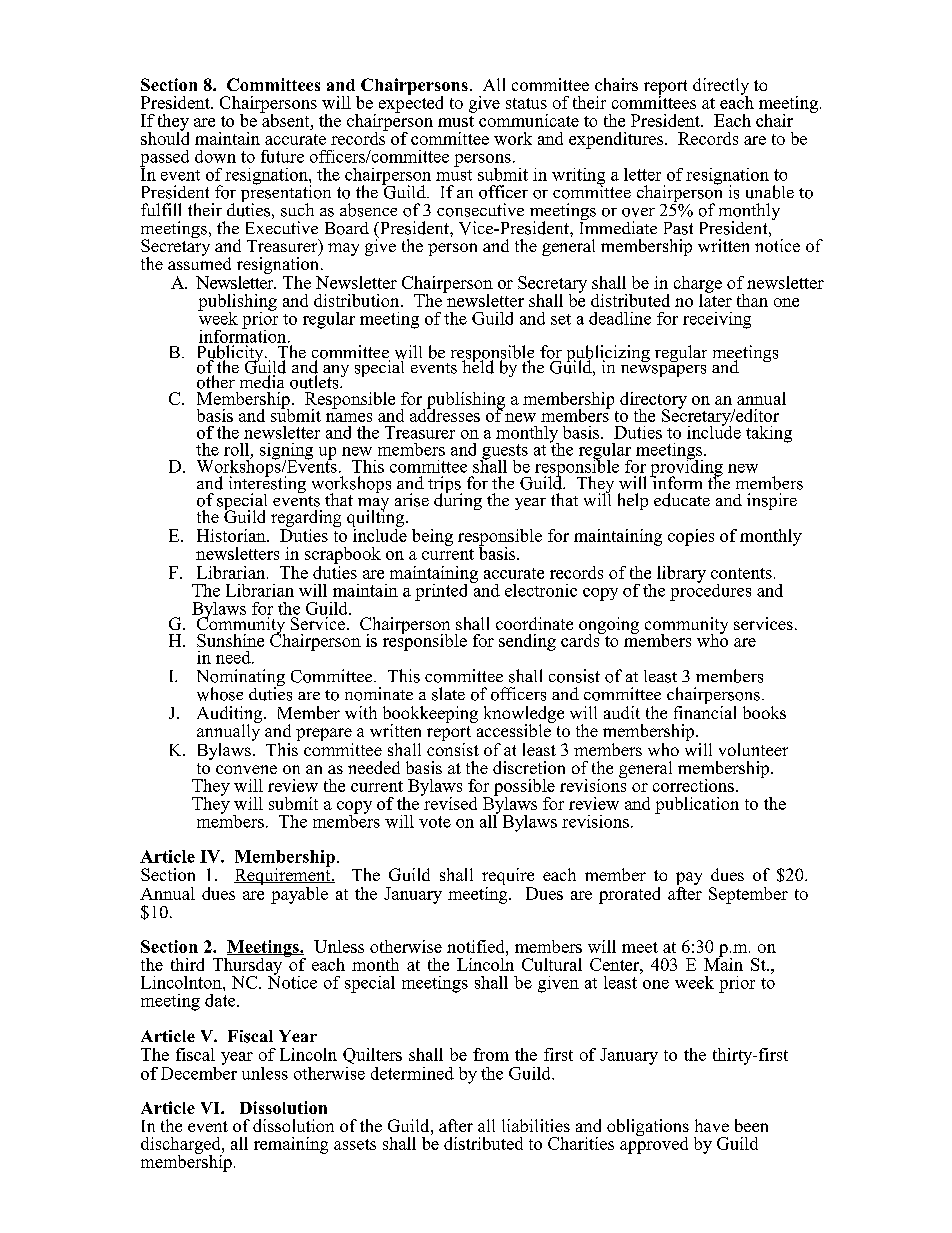 The height and width of the document is (1233, 952). Describe the element at coordinates (230, 640) in the document. I see `Sunshine` at that location.
